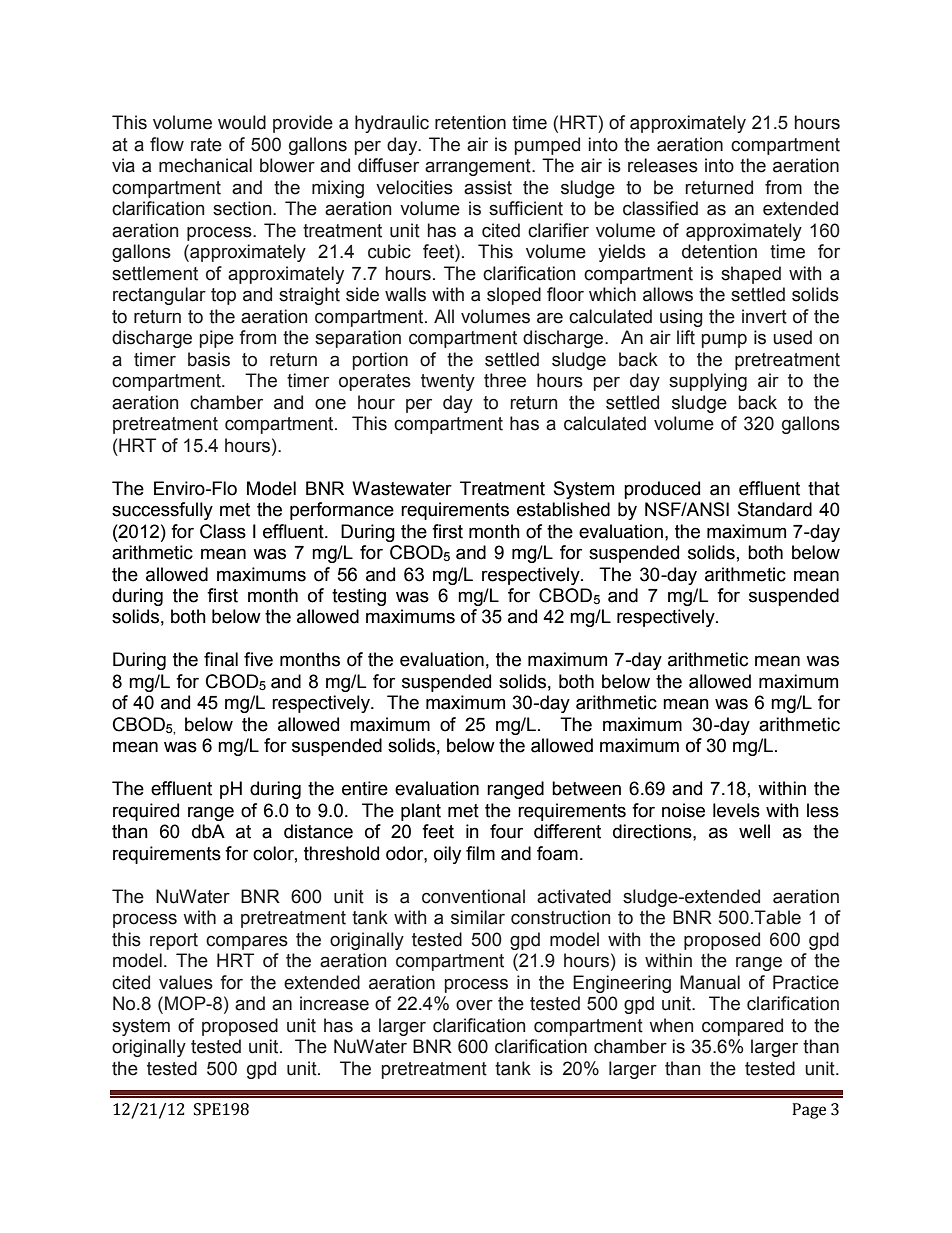 This page has height=1233, width=952. I want to click on releases, so click(663, 165).
